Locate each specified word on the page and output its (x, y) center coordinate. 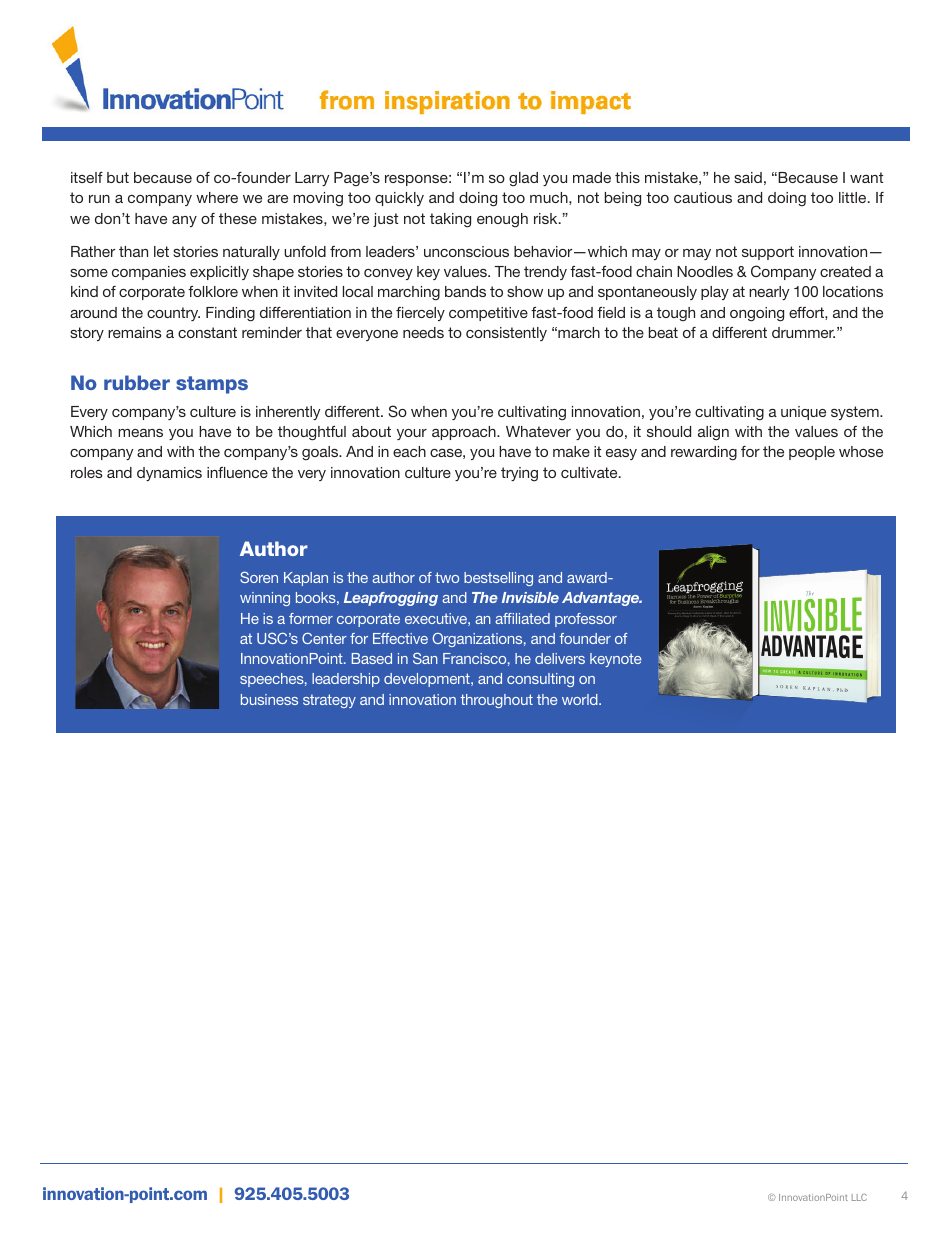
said (748, 177)
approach (465, 433)
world (581, 699)
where (217, 197)
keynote (615, 660)
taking (450, 220)
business (269, 699)
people (812, 453)
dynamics (169, 474)
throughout (496, 701)
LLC (859, 1197)
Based (372, 658)
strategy (329, 701)
